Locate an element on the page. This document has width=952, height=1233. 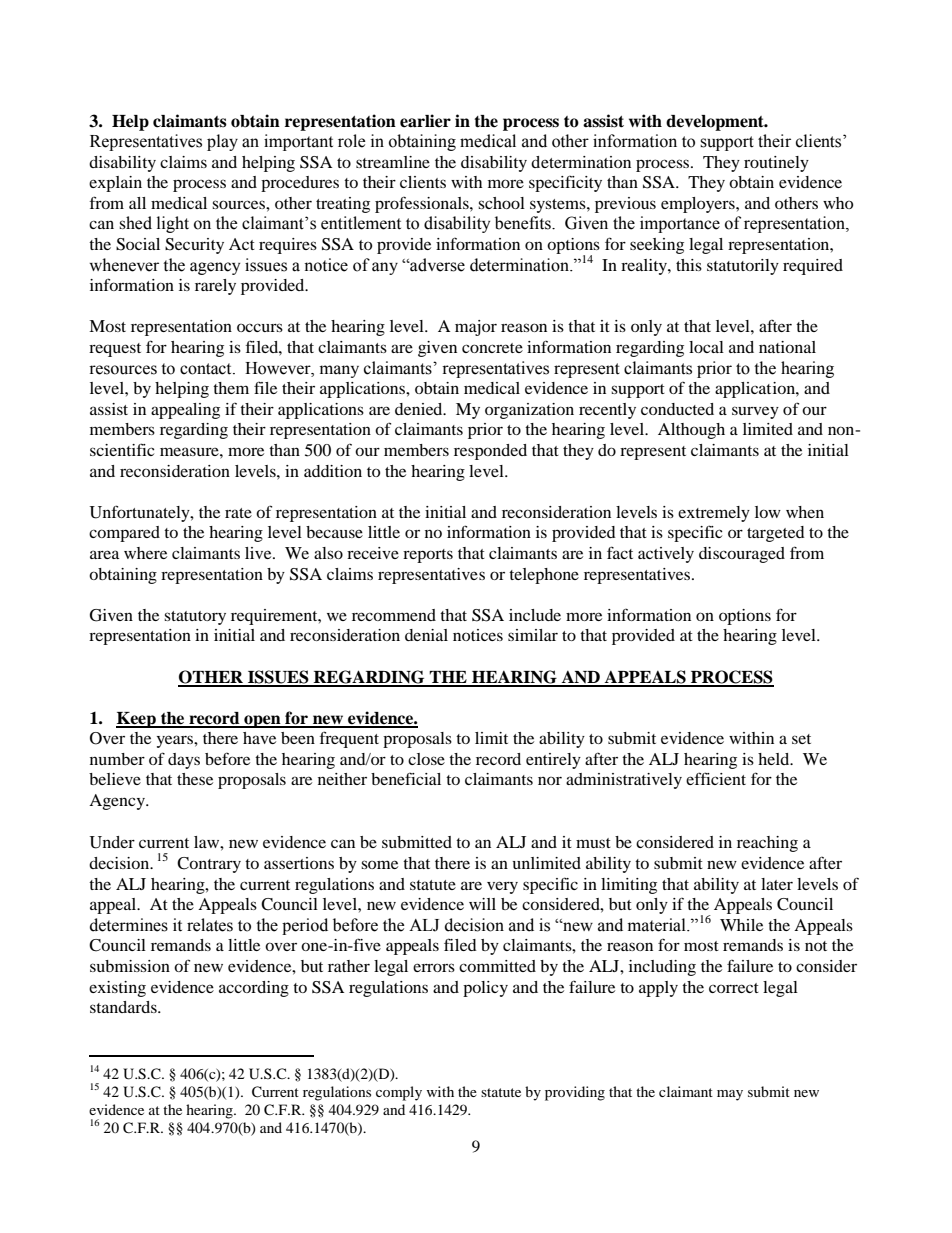
routinely is located at coordinates (776, 164).
